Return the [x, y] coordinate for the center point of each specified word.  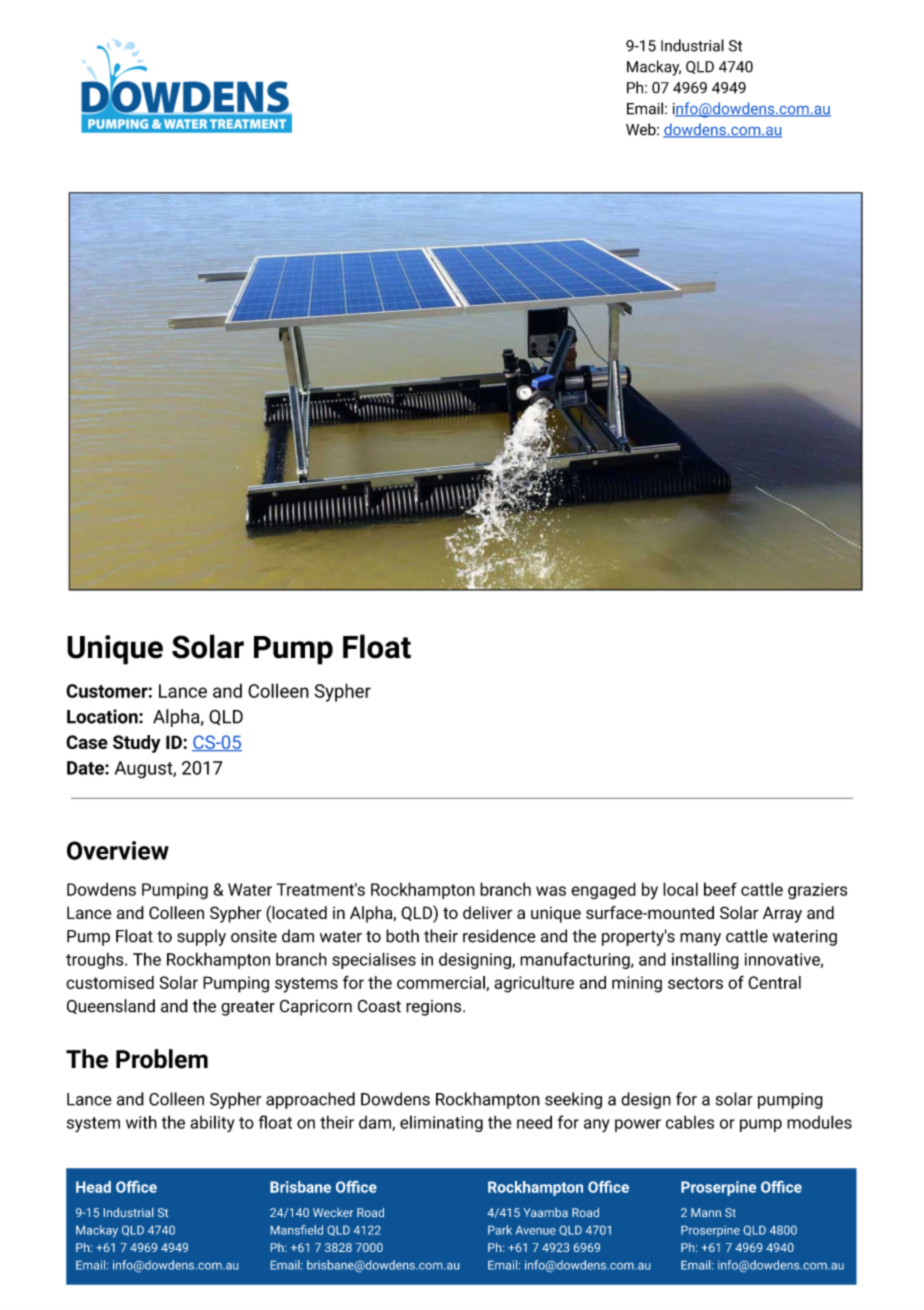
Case [87, 742]
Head [93, 1187]
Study [136, 744]
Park [500, 1230]
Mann [706, 1212]
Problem [162, 1059]
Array [782, 914]
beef [720, 889]
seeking [573, 1100]
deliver [488, 912]
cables [690, 1122]
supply [201, 937]
